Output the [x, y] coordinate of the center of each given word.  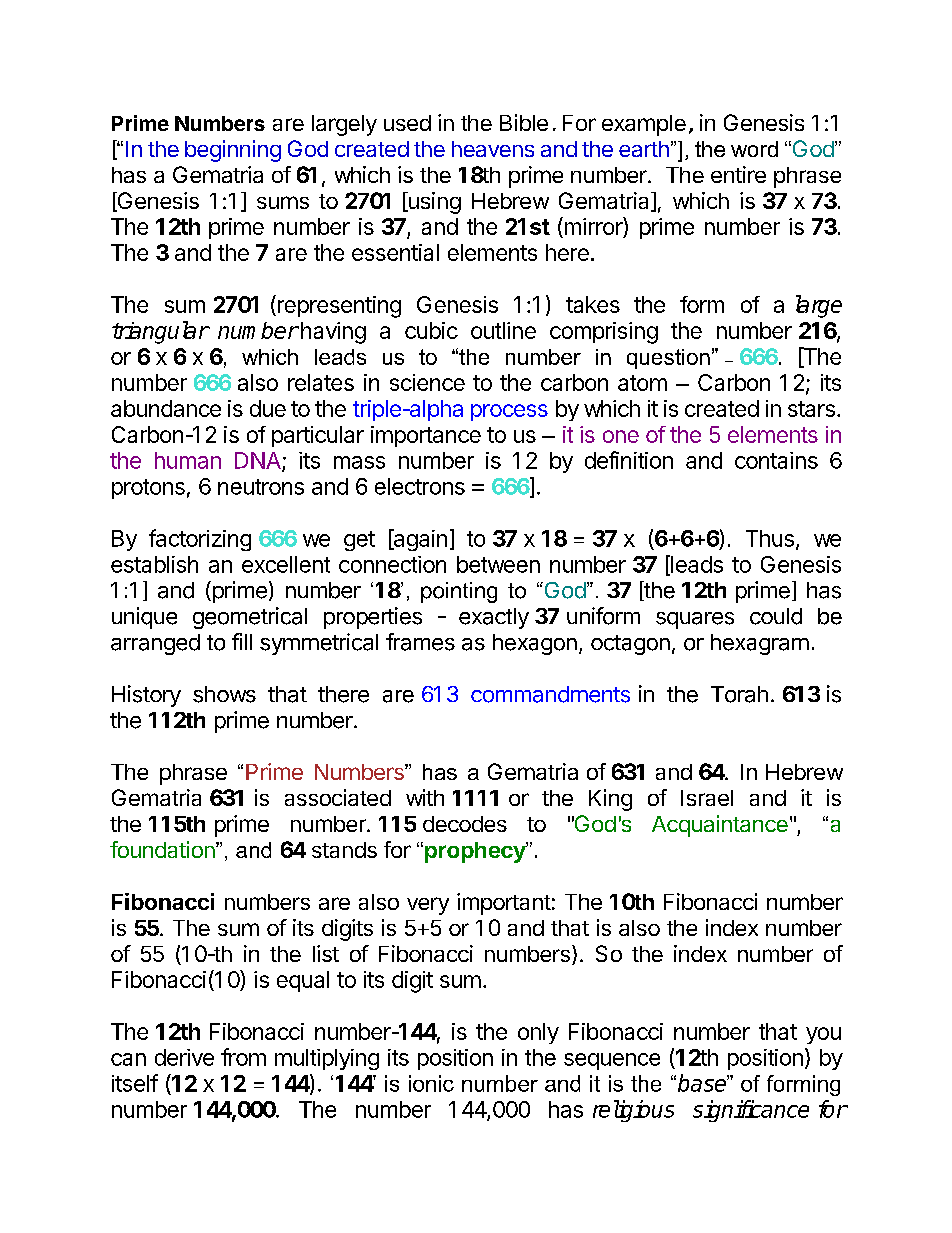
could [776, 616]
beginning [233, 151]
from [243, 1057]
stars [811, 409]
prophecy [476, 852]
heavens [493, 149]
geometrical [250, 618]
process [509, 412]
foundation [162, 849]
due [268, 408]
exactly [494, 618]
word [754, 149]
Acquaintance [720, 826]
